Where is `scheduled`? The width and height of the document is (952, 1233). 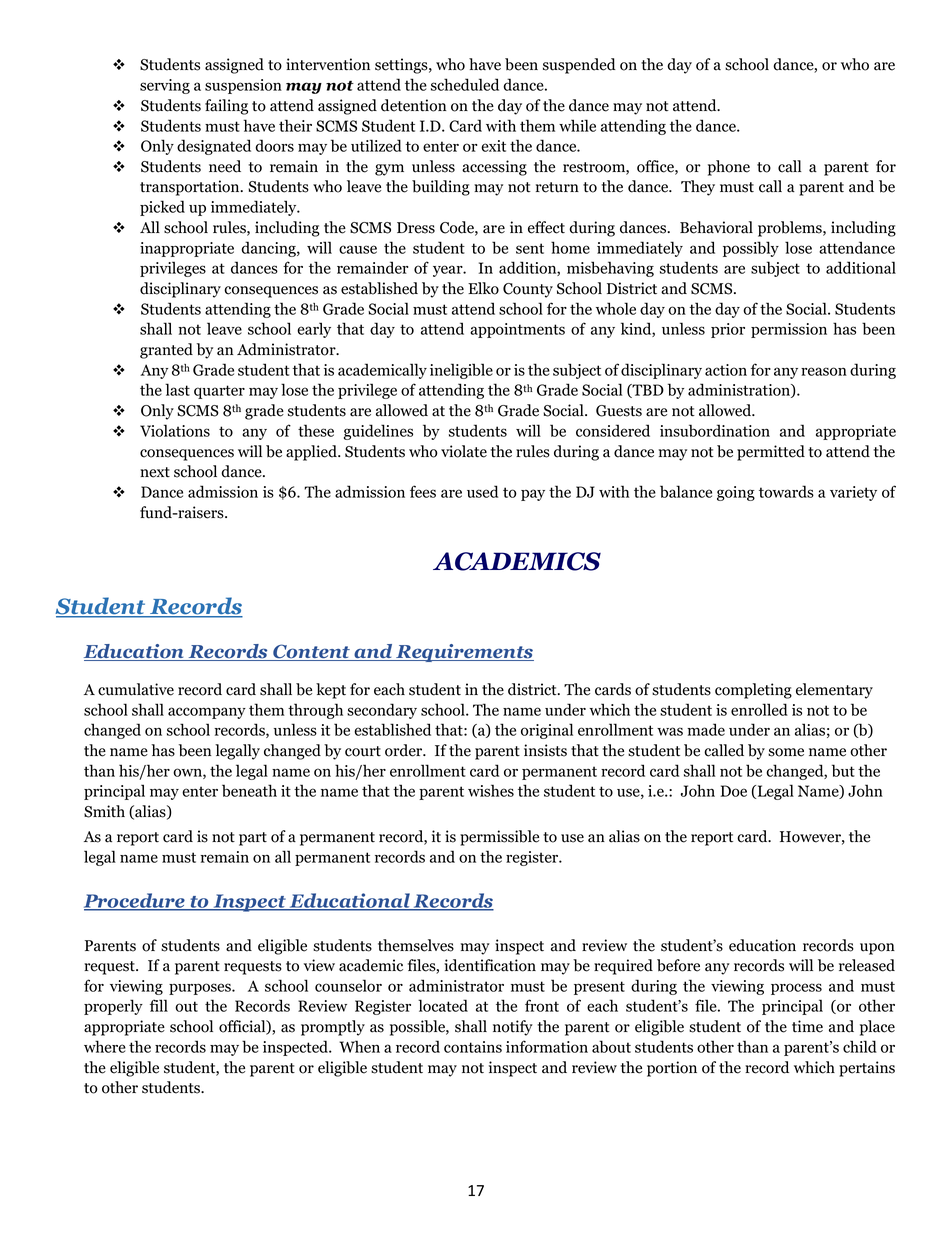 scheduled is located at coordinates (465, 84).
